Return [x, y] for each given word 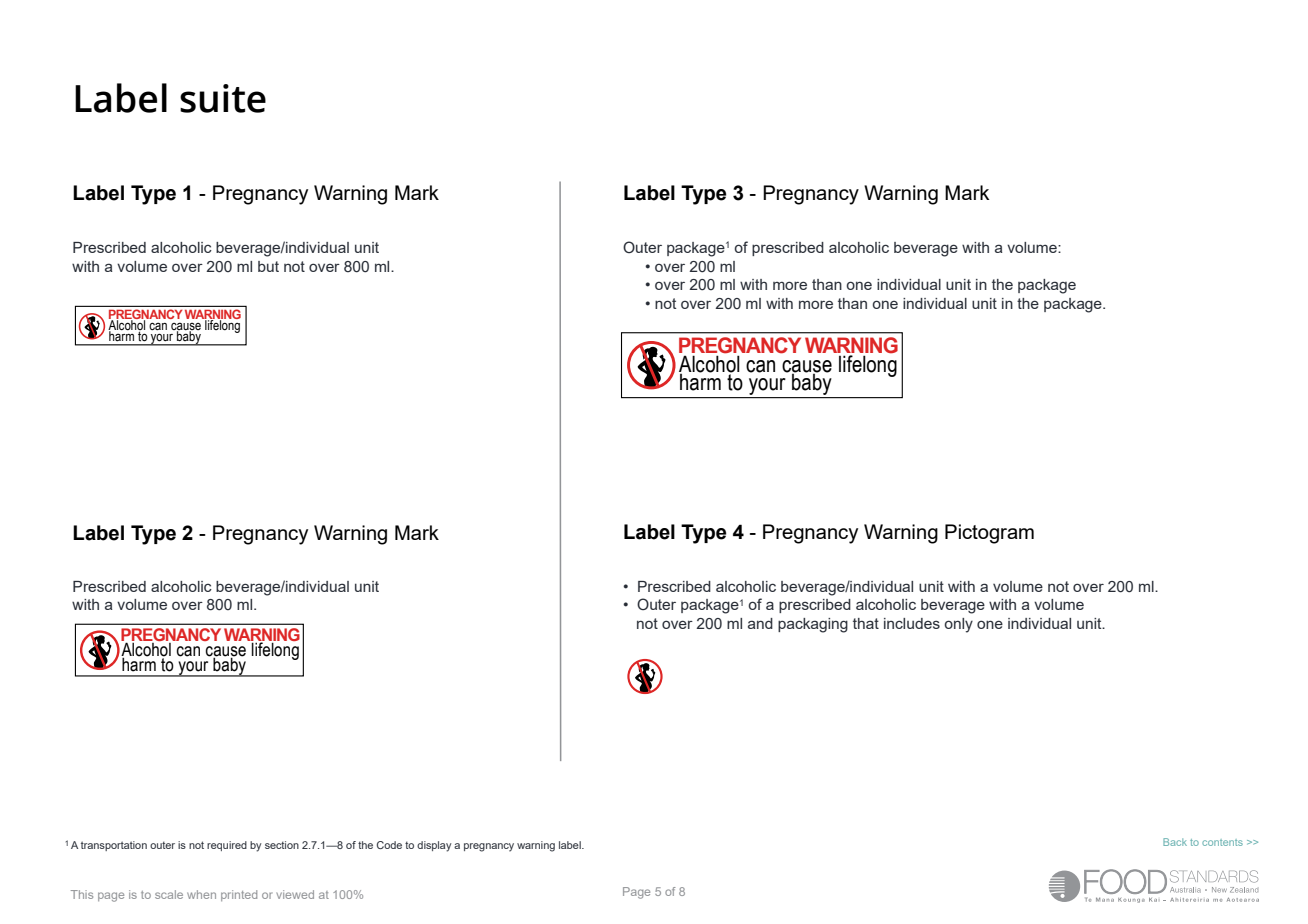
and [760, 623]
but [268, 266]
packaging [813, 625]
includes [912, 623]
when [201, 894]
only [959, 625]
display [434, 846]
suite [223, 98]
